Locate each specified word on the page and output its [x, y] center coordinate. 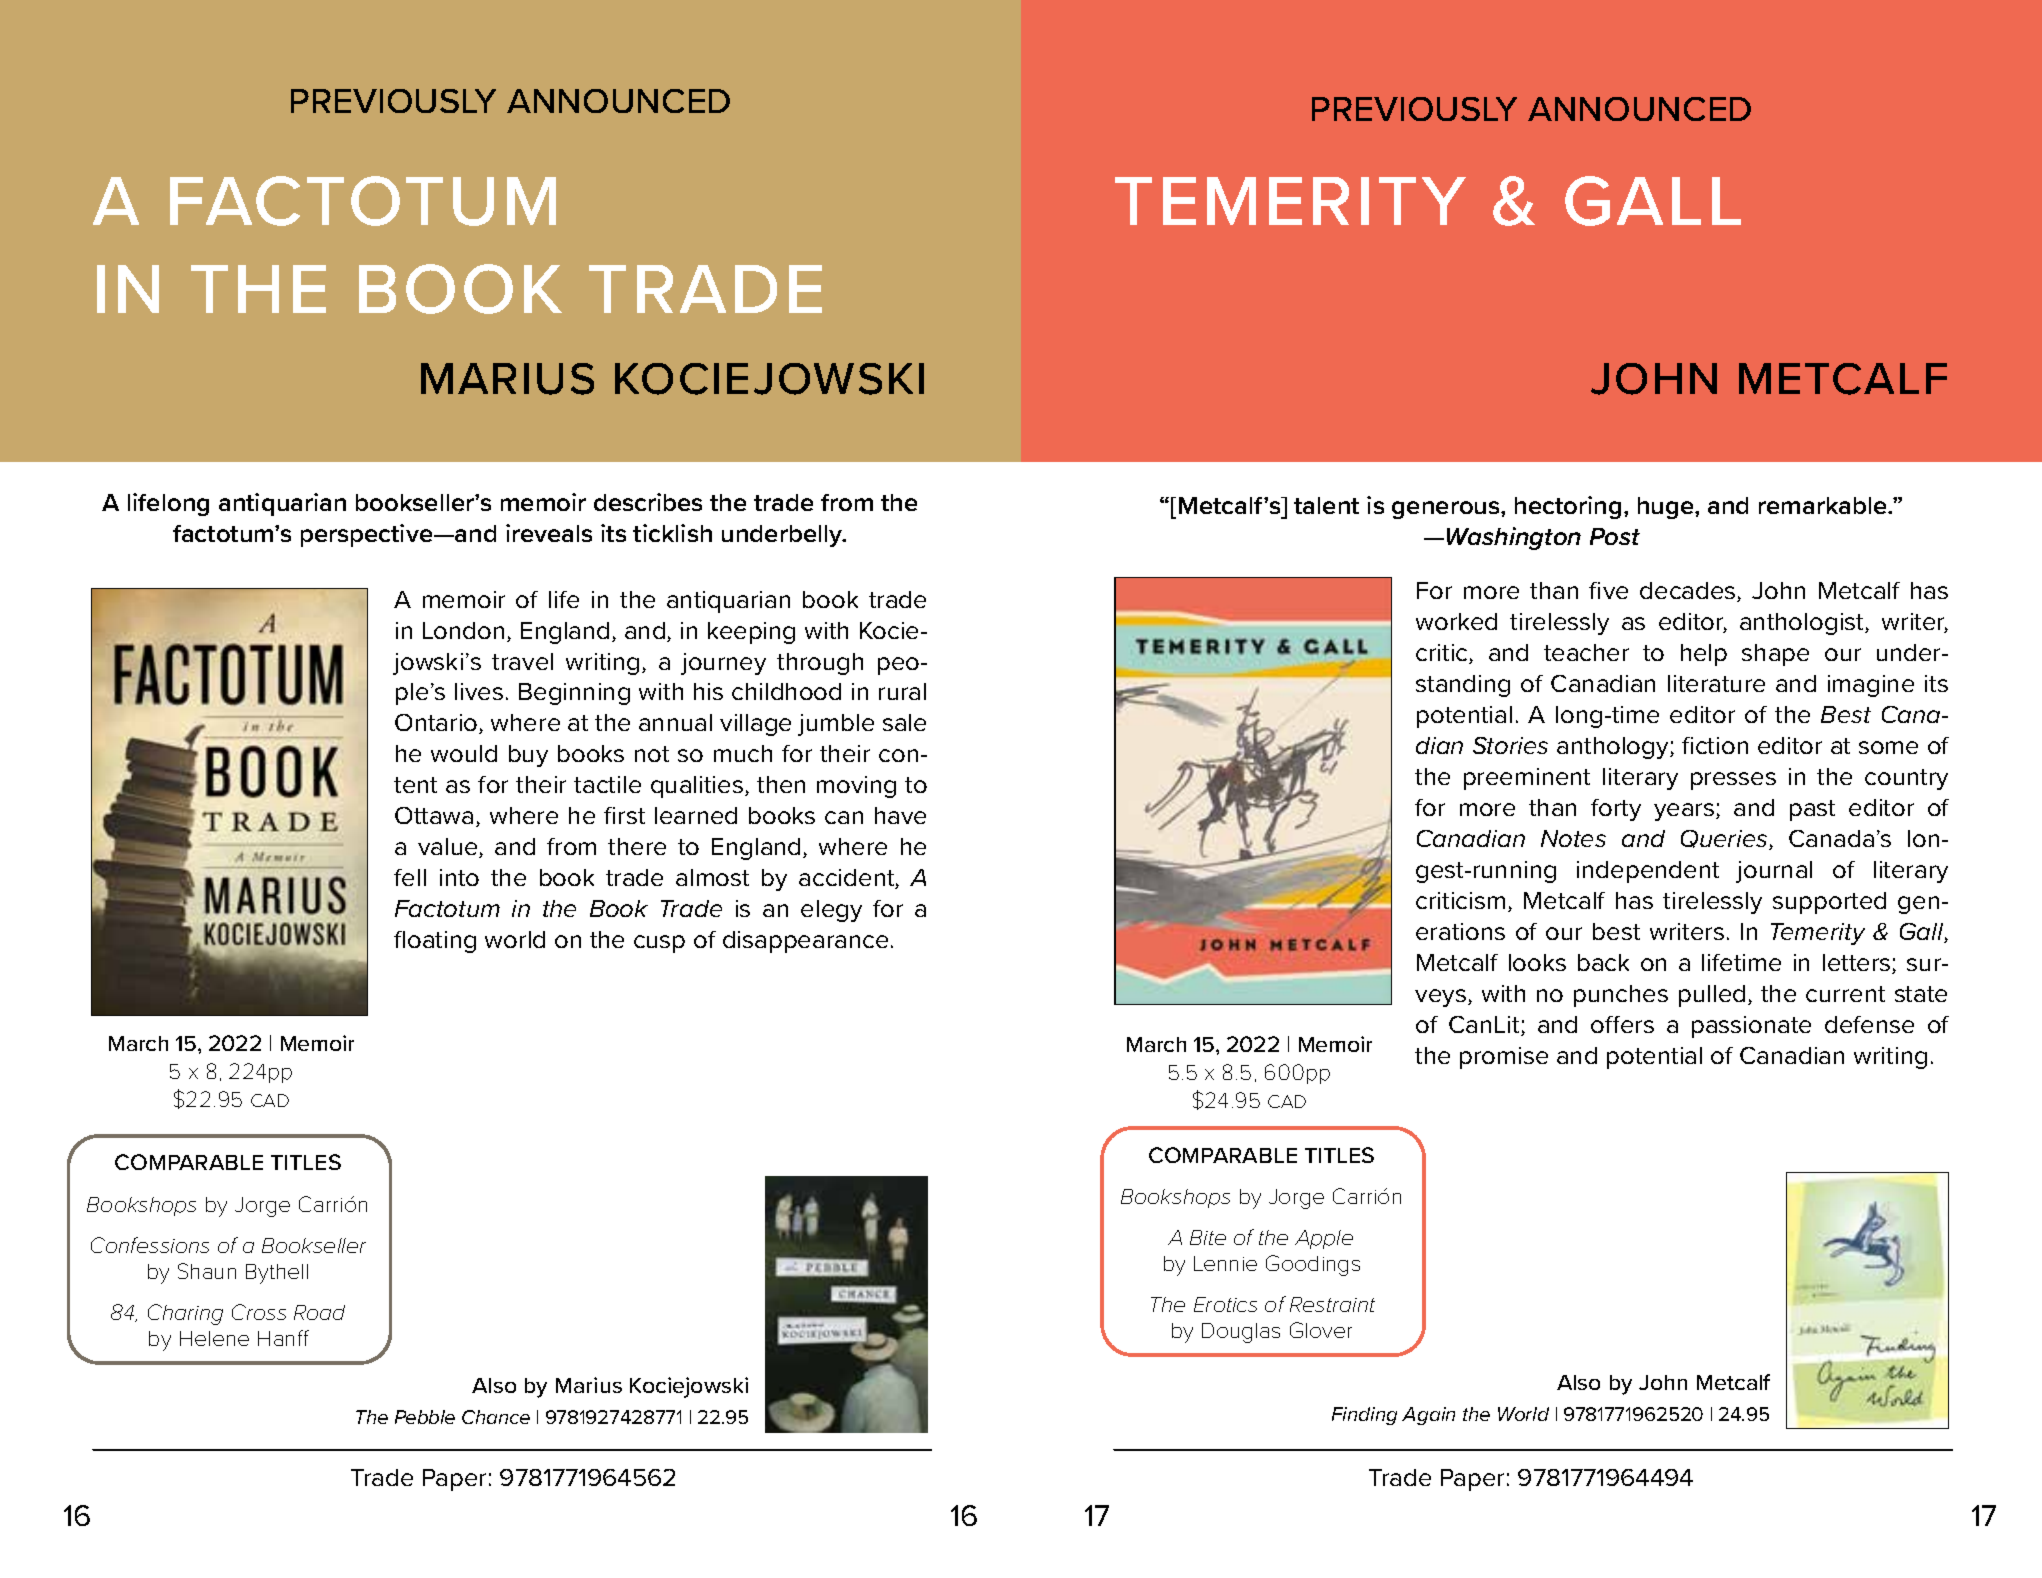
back [1603, 962]
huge [1667, 508]
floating [435, 942]
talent [1326, 505]
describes [648, 502]
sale [904, 722]
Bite [1208, 1237]
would [464, 753]
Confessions [150, 1245]
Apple [1324, 1239]
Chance [496, 1417]
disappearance [805, 942]
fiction [1715, 745]
